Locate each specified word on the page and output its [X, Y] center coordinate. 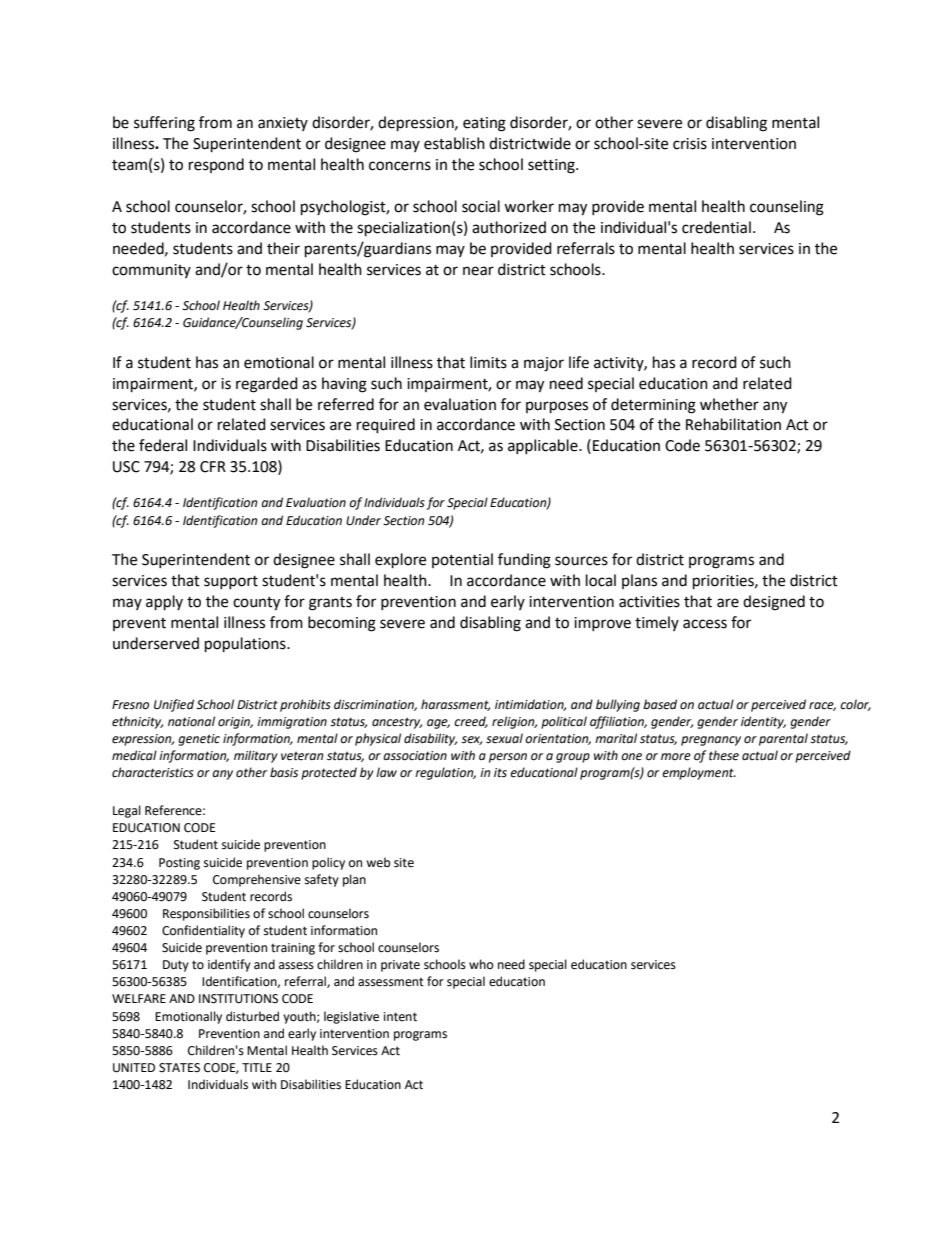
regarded [267, 385]
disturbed [252, 1016]
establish [454, 143]
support [231, 582]
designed [774, 603]
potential [462, 560]
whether [729, 404]
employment [699, 773]
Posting [179, 864]
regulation [445, 773]
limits [488, 362]
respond [216, 165]
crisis [690, 144]
